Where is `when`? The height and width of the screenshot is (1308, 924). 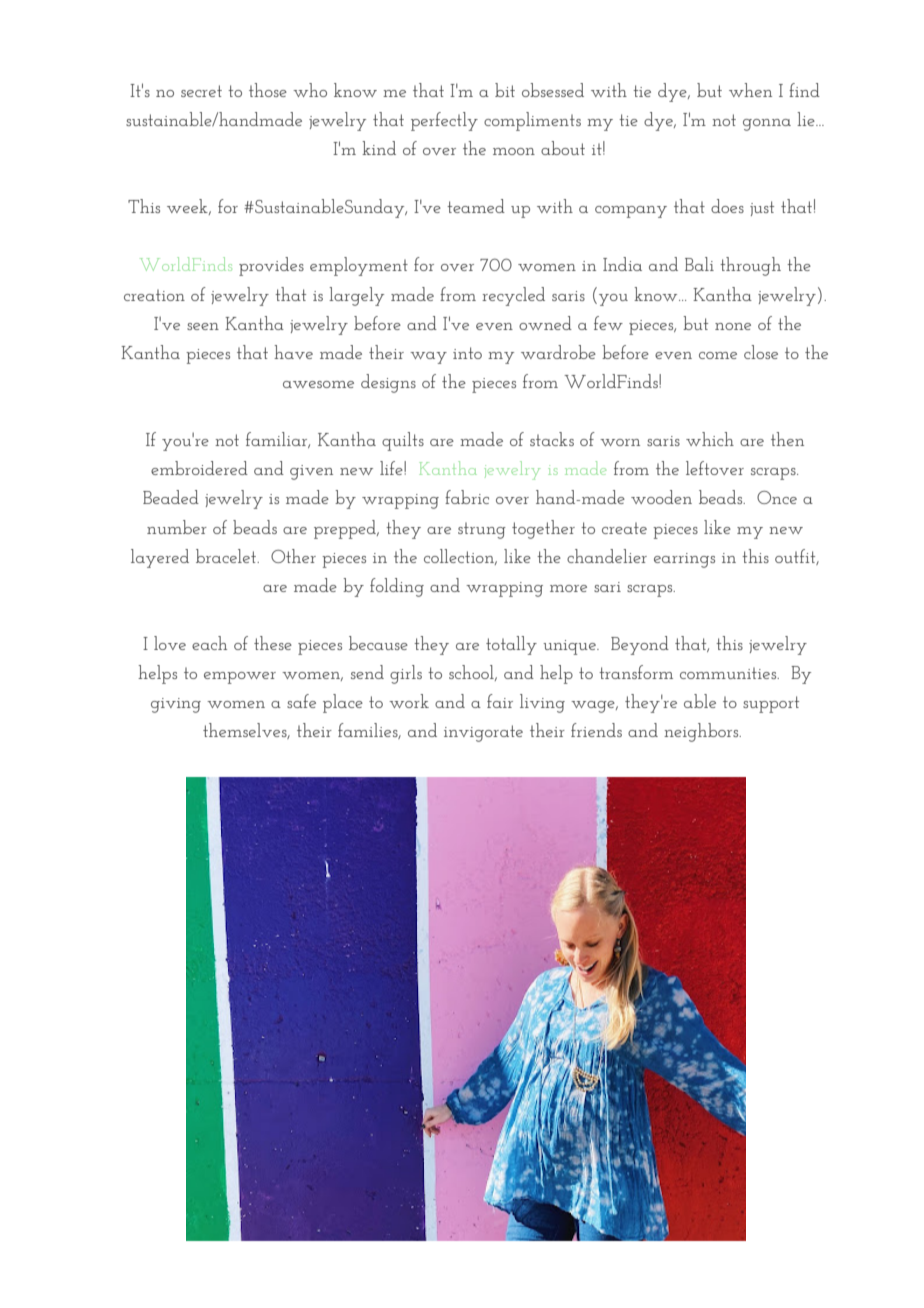 when is located at coordinates (750, 90).
